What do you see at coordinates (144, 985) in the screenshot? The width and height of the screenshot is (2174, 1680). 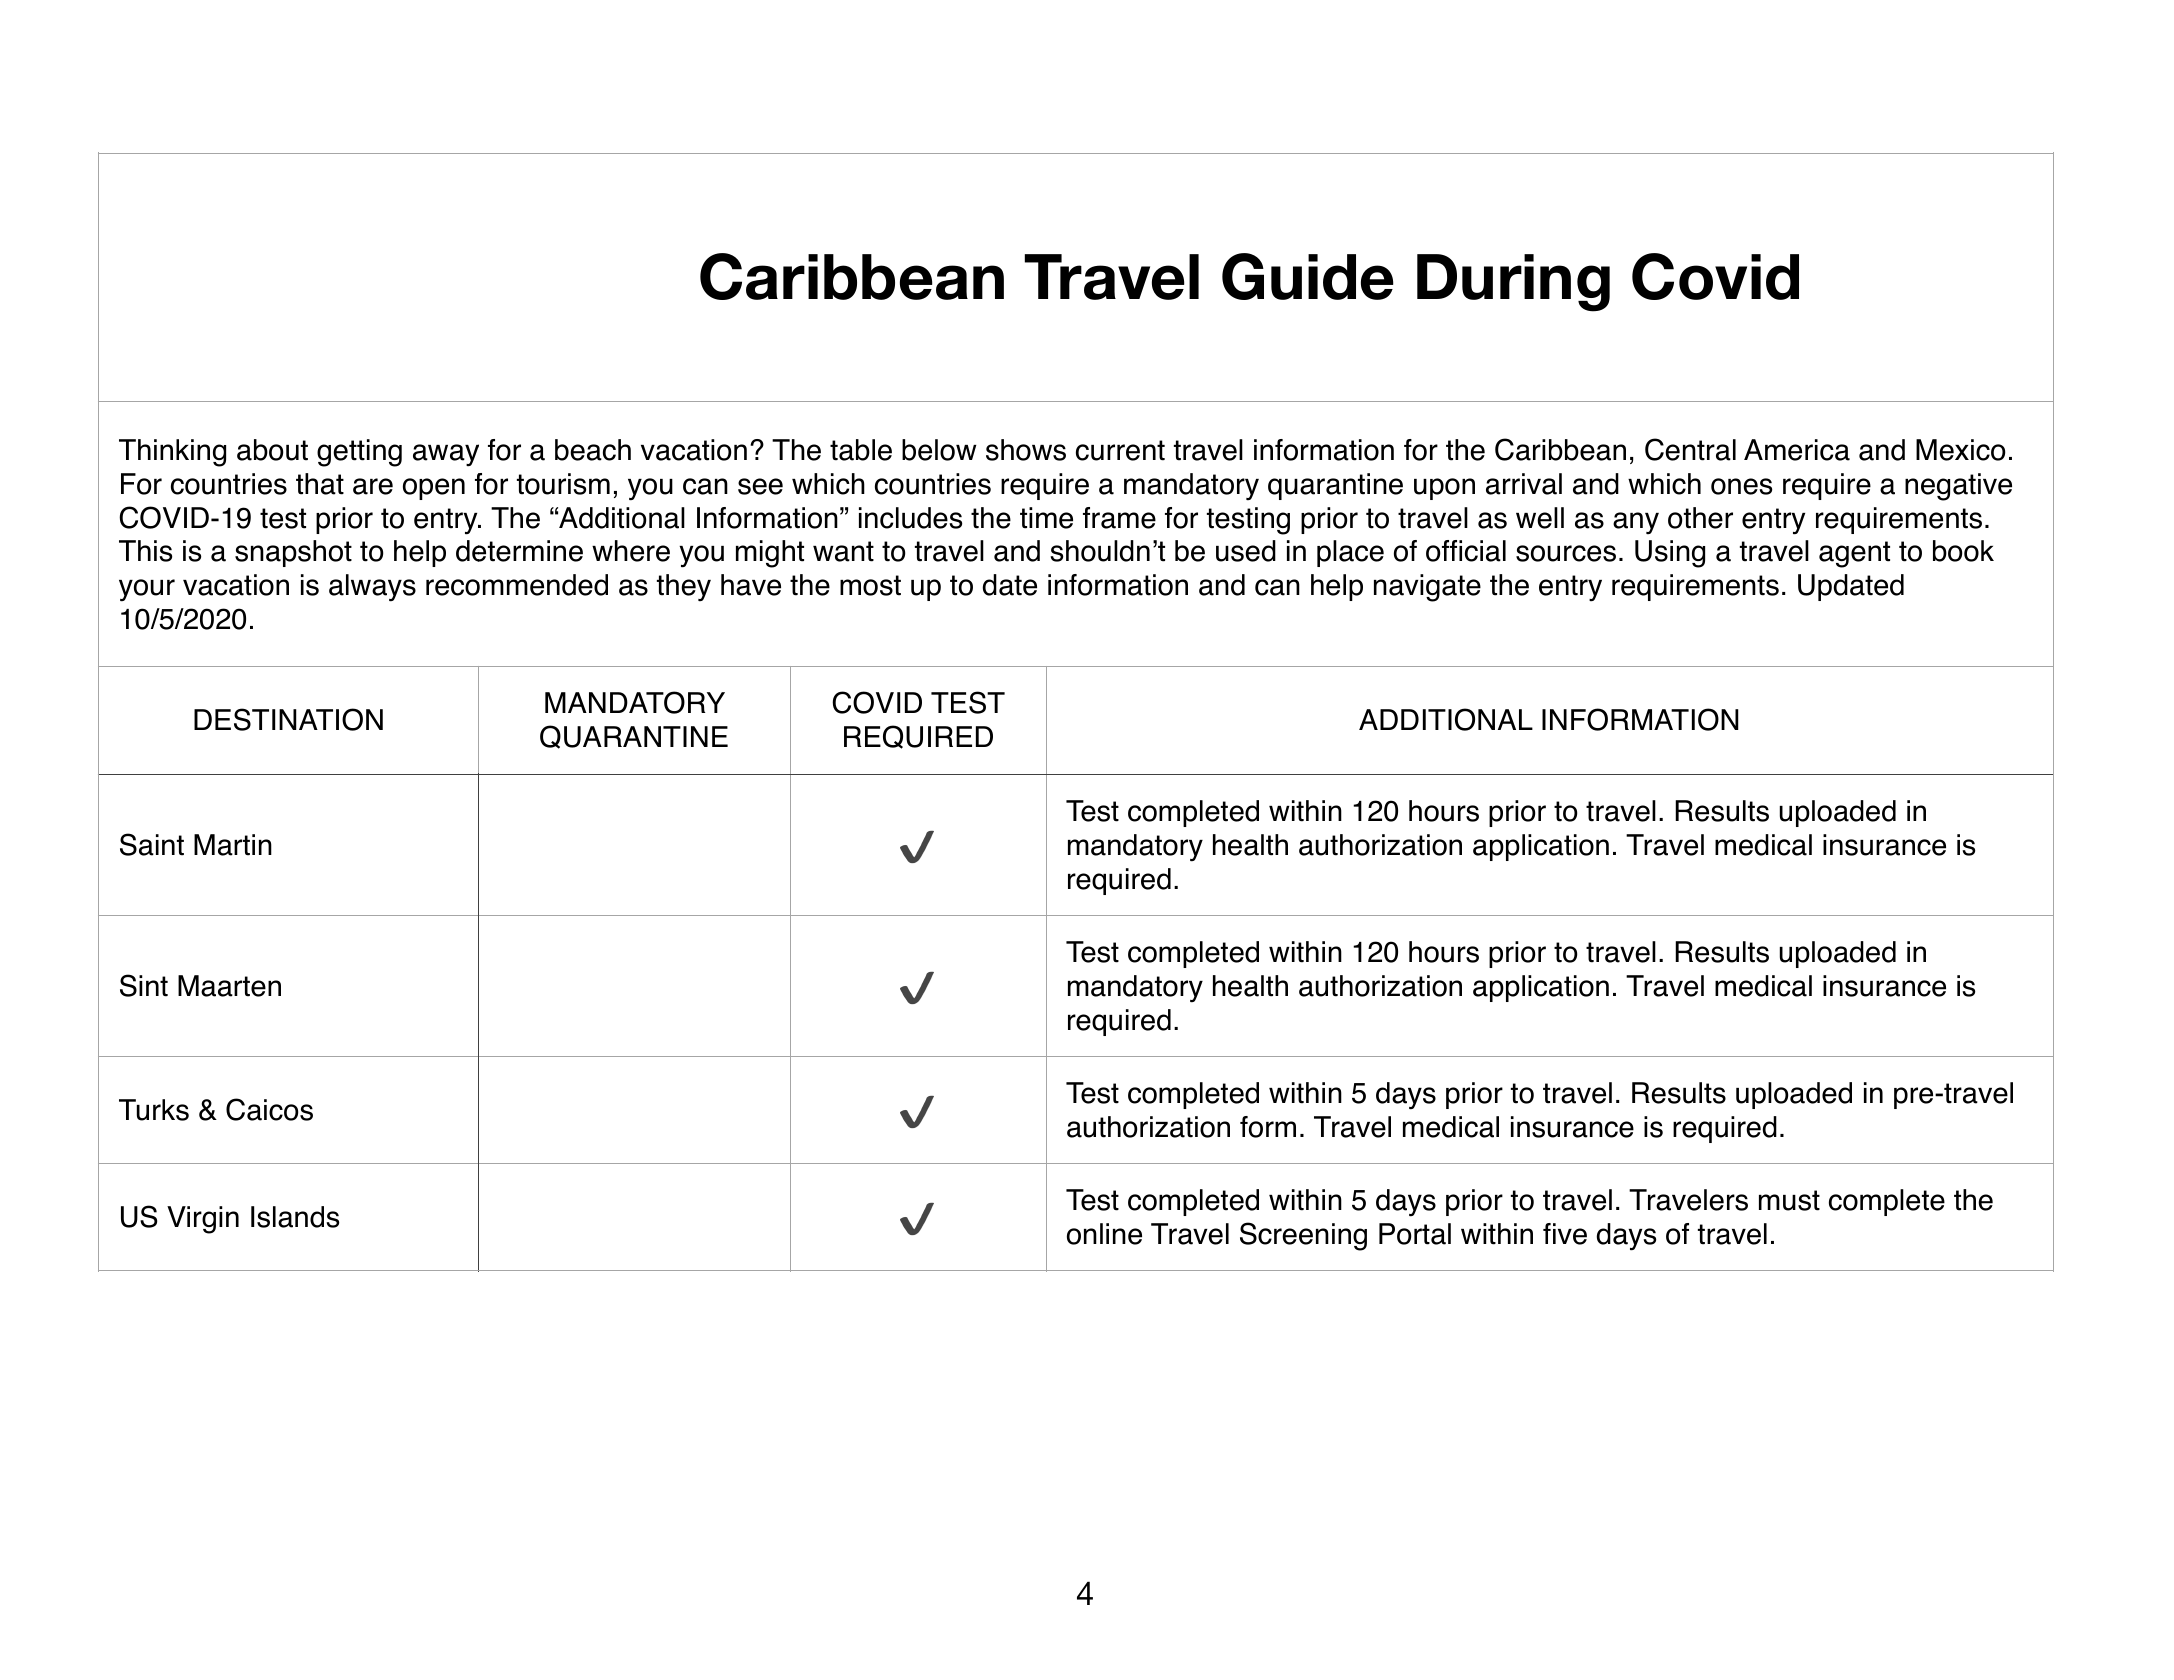 I see `Sint` at bounding box center [144, 985].
